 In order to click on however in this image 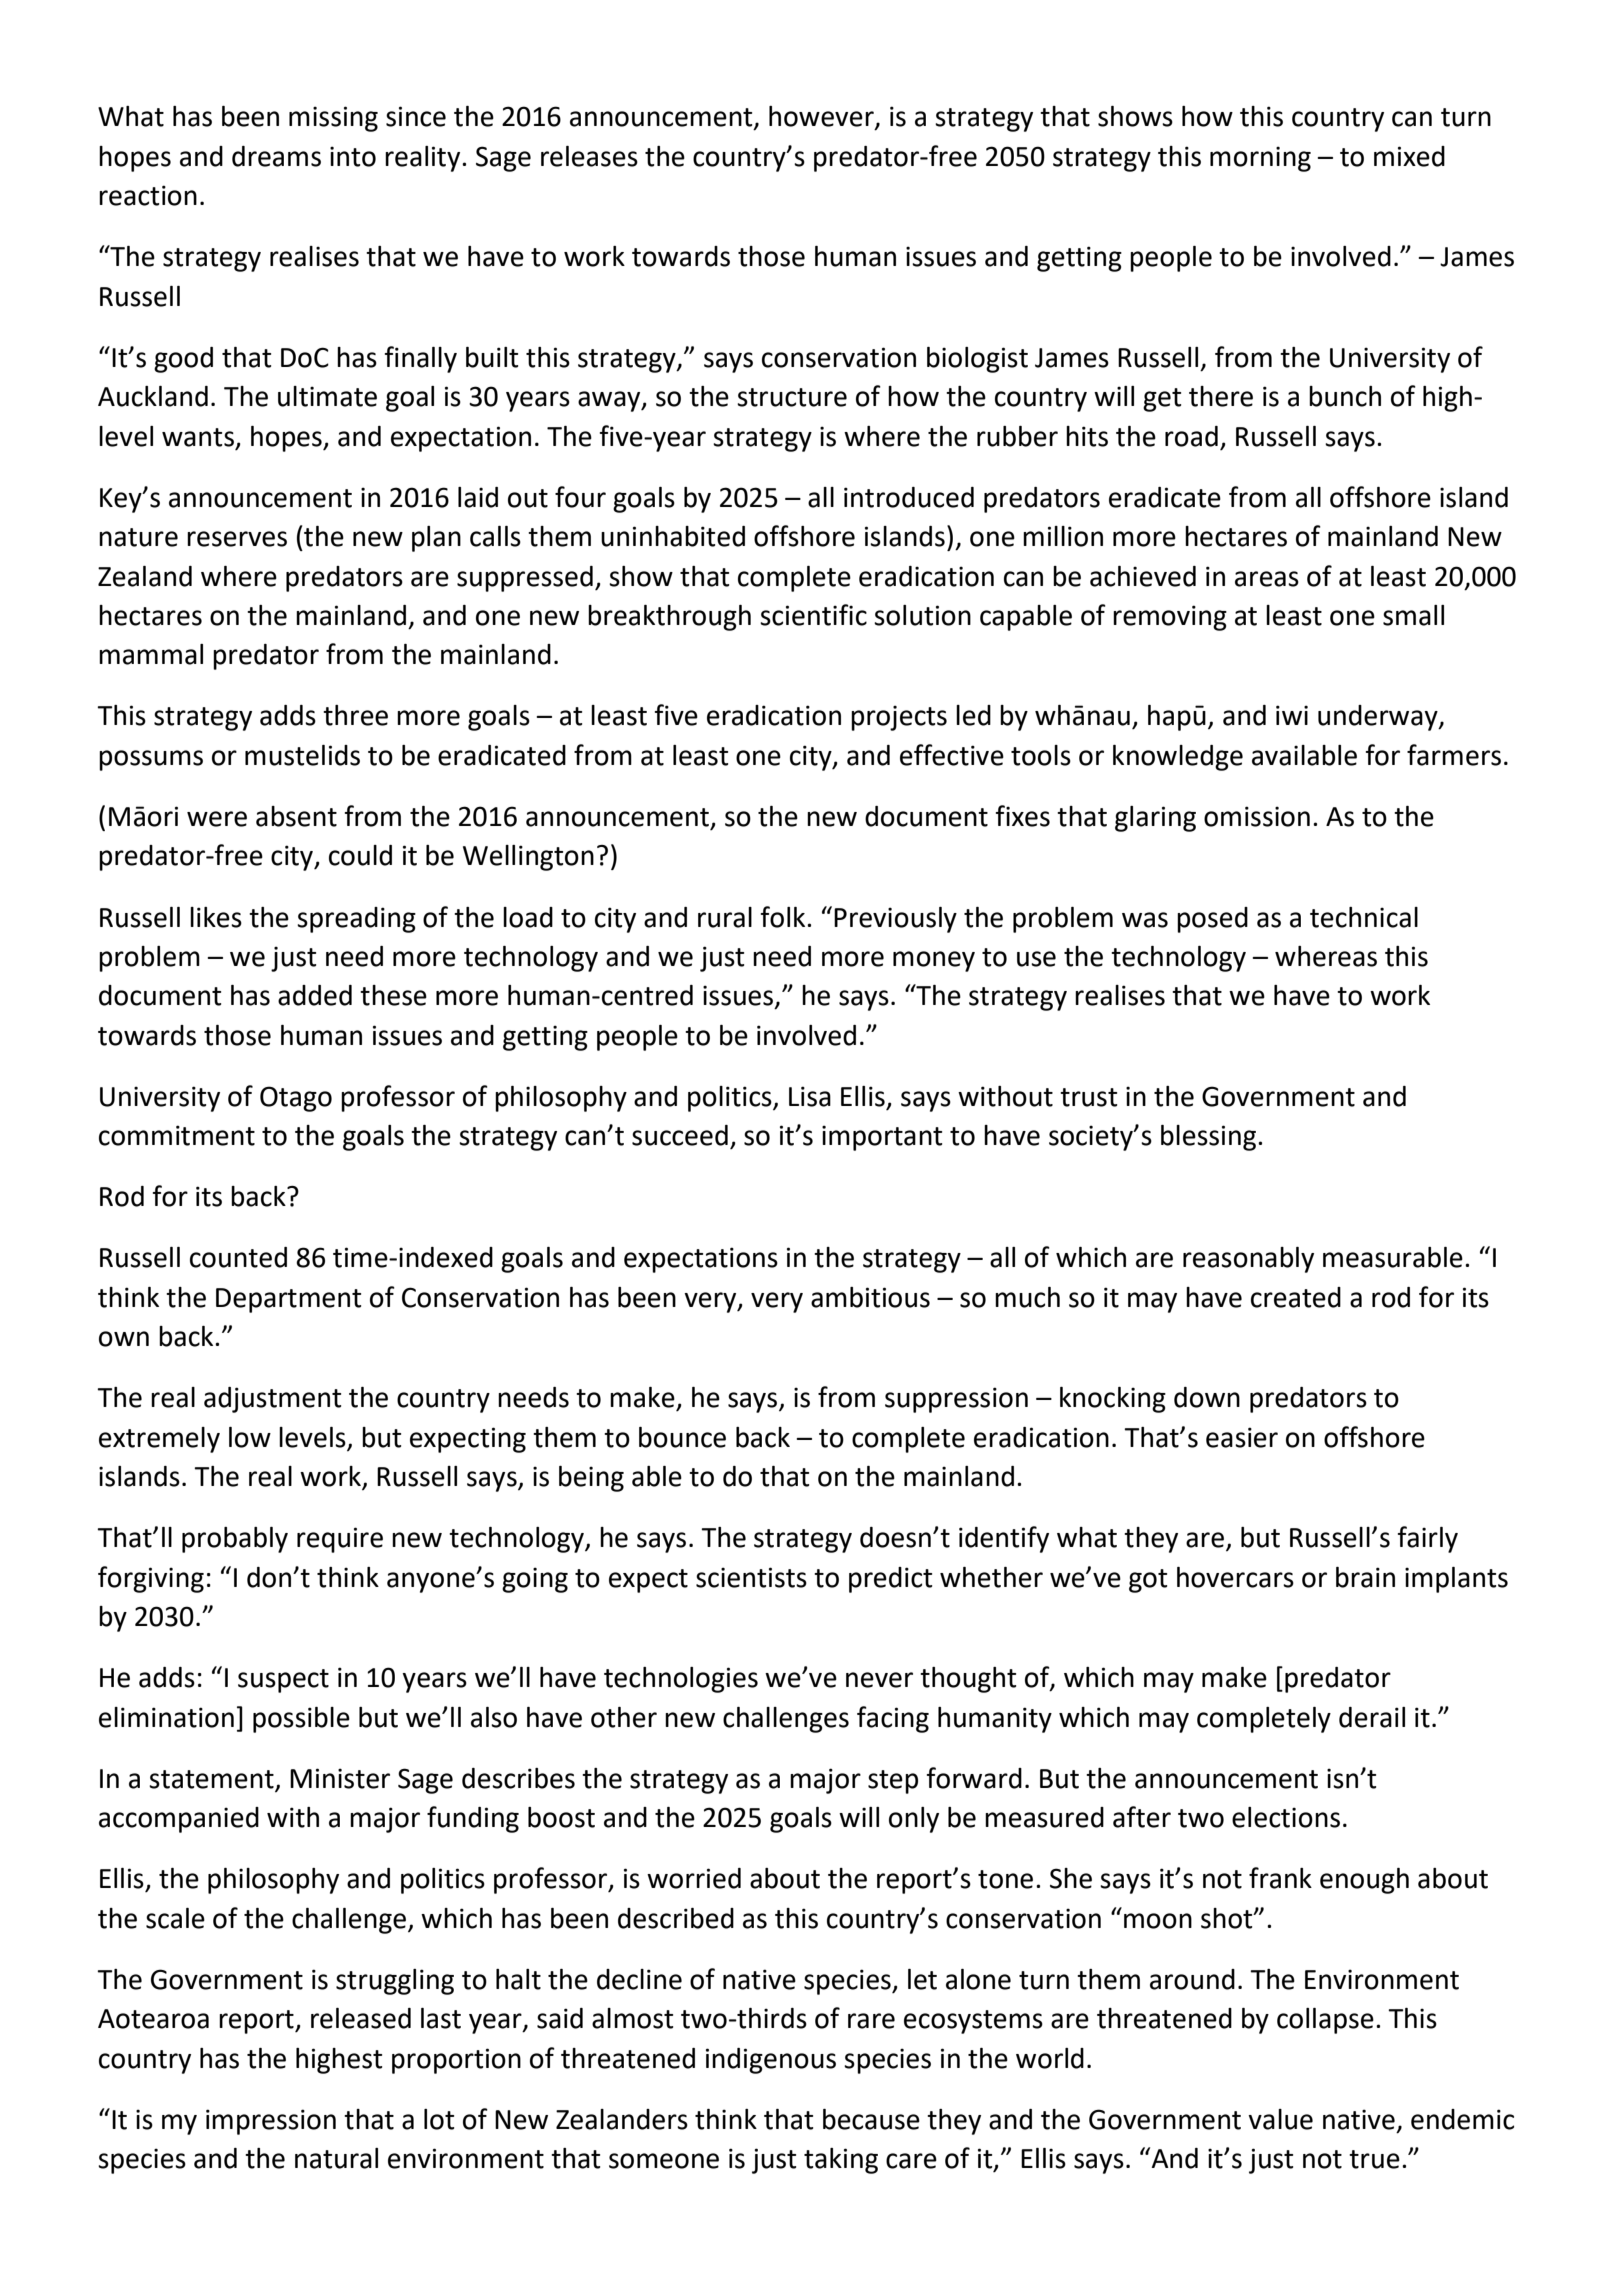, I will do `click(822, 117)`.
